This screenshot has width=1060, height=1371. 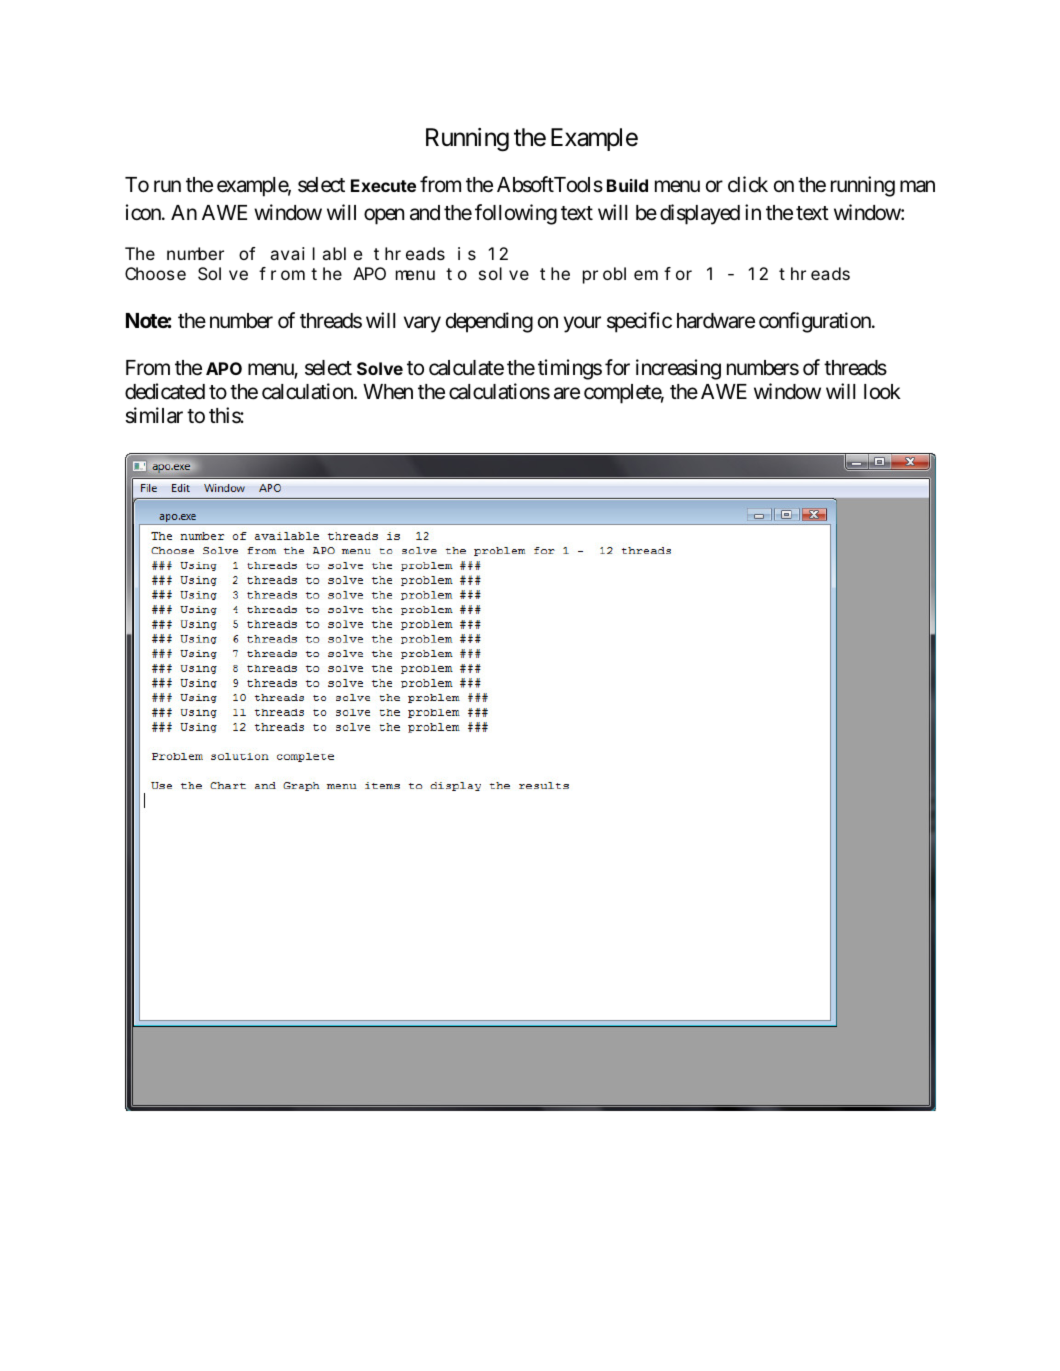 I want to click on Build, so click(x=627, y=185).
